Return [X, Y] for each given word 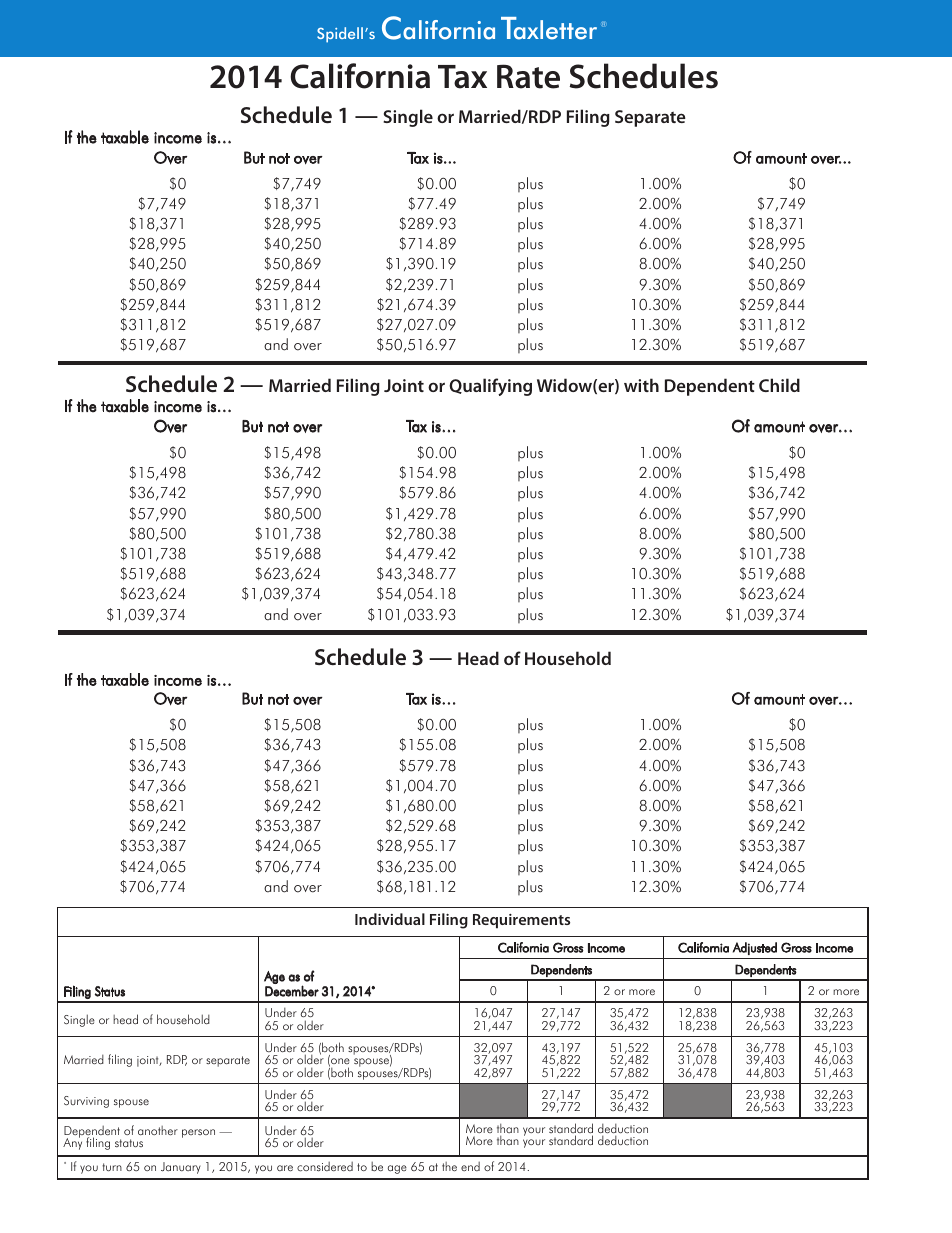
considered [325, 1167]
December [292, 991]
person [198, 1133]
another [158, 1130]
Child [779, 385]
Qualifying [490, 387]
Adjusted [755, 948]
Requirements [521, 921]
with [641, 385]
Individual [390, 919]
